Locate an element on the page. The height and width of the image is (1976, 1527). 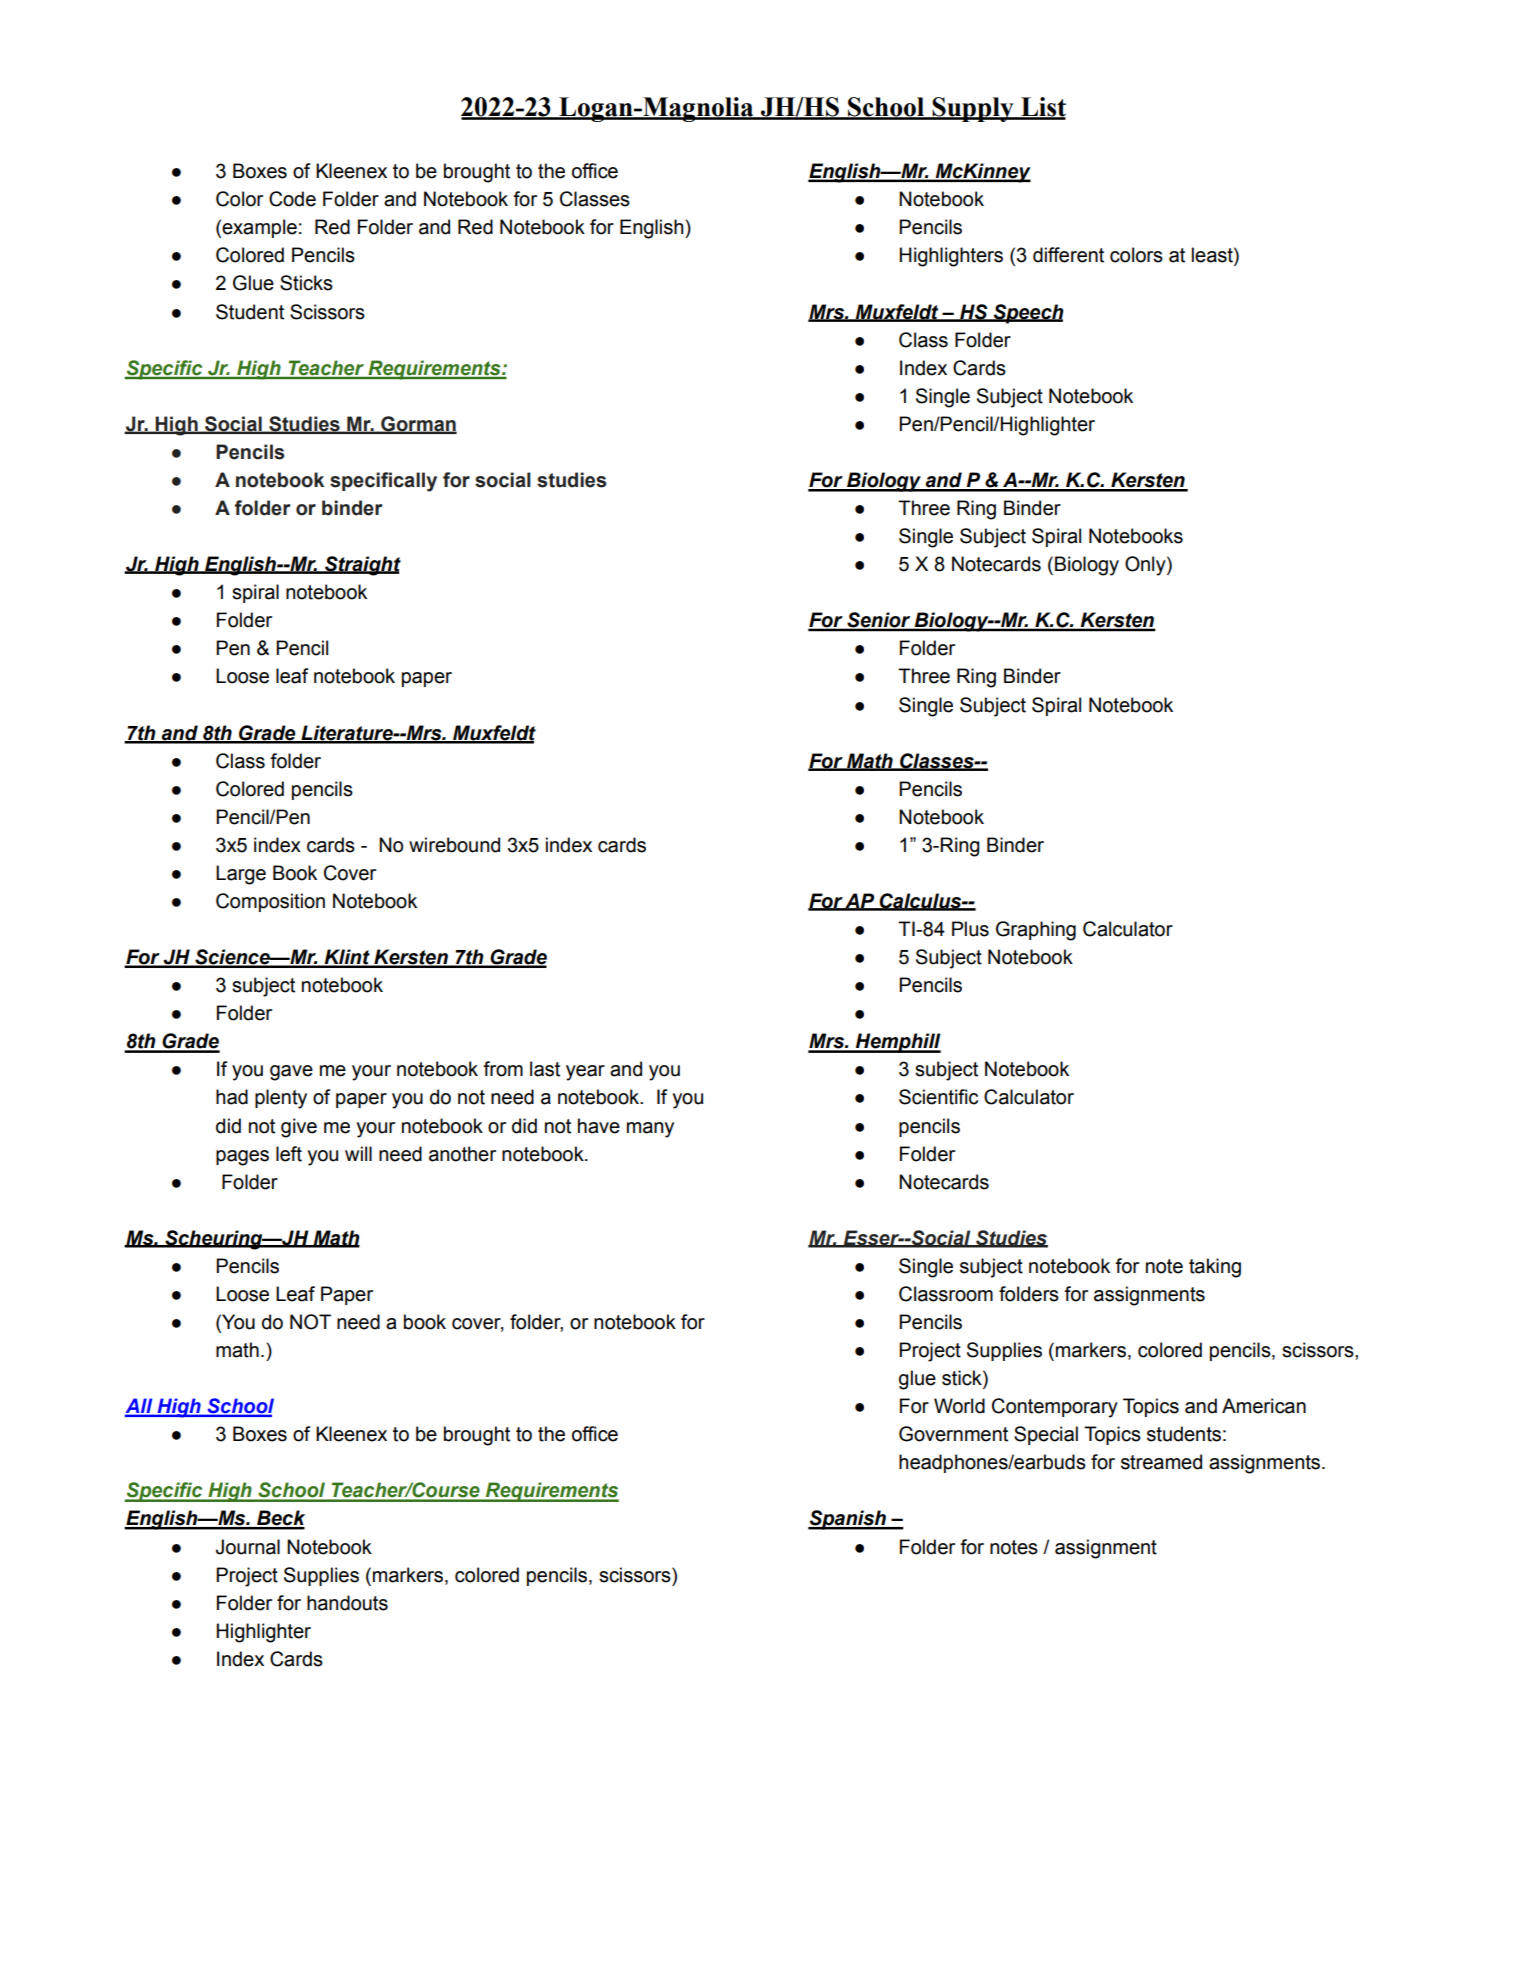
Spanish is located at coordinates (848, 1520).
